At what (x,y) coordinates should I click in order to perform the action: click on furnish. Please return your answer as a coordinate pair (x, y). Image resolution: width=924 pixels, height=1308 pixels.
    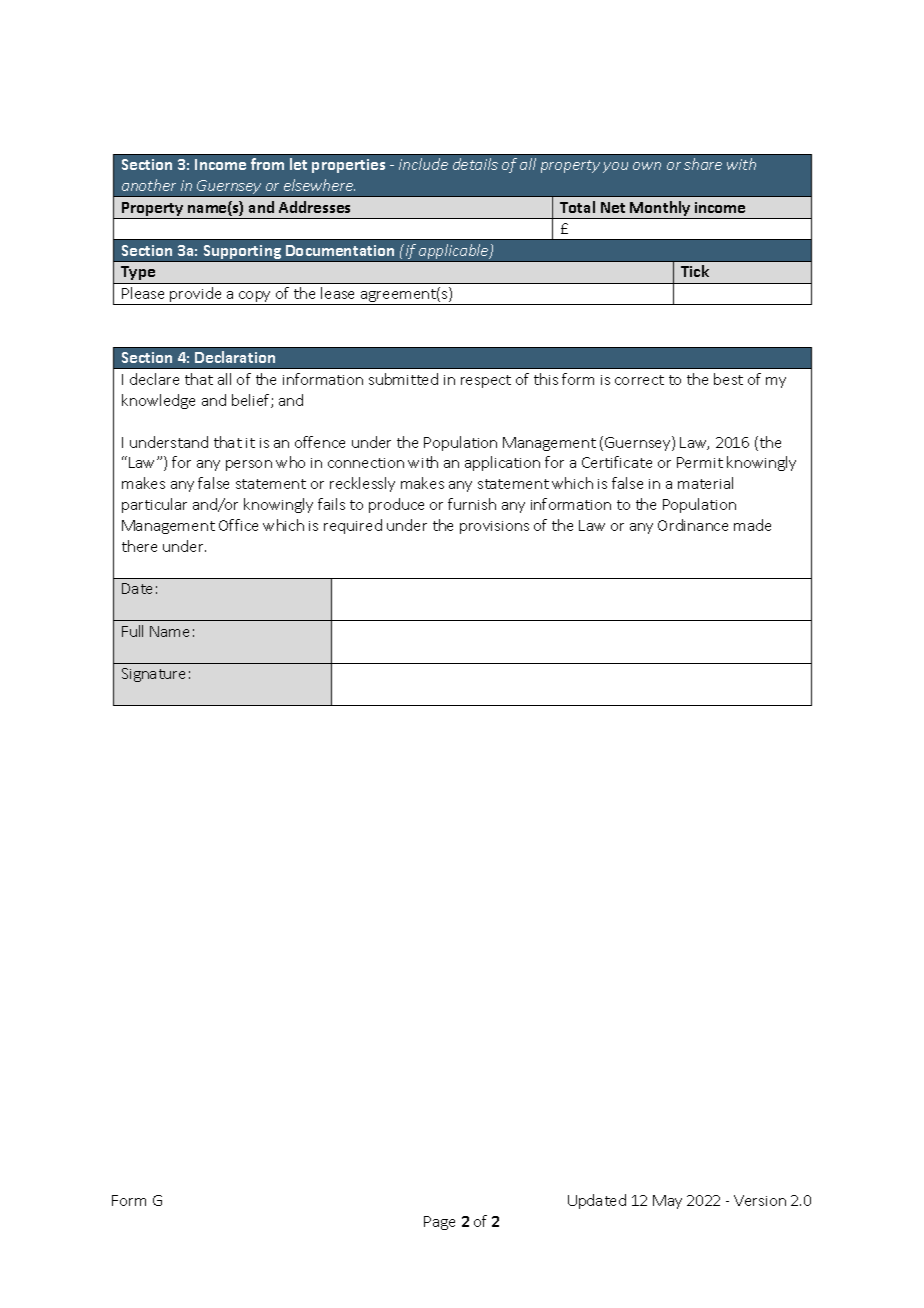
    Looking at the image, I should click on (472, 504).
